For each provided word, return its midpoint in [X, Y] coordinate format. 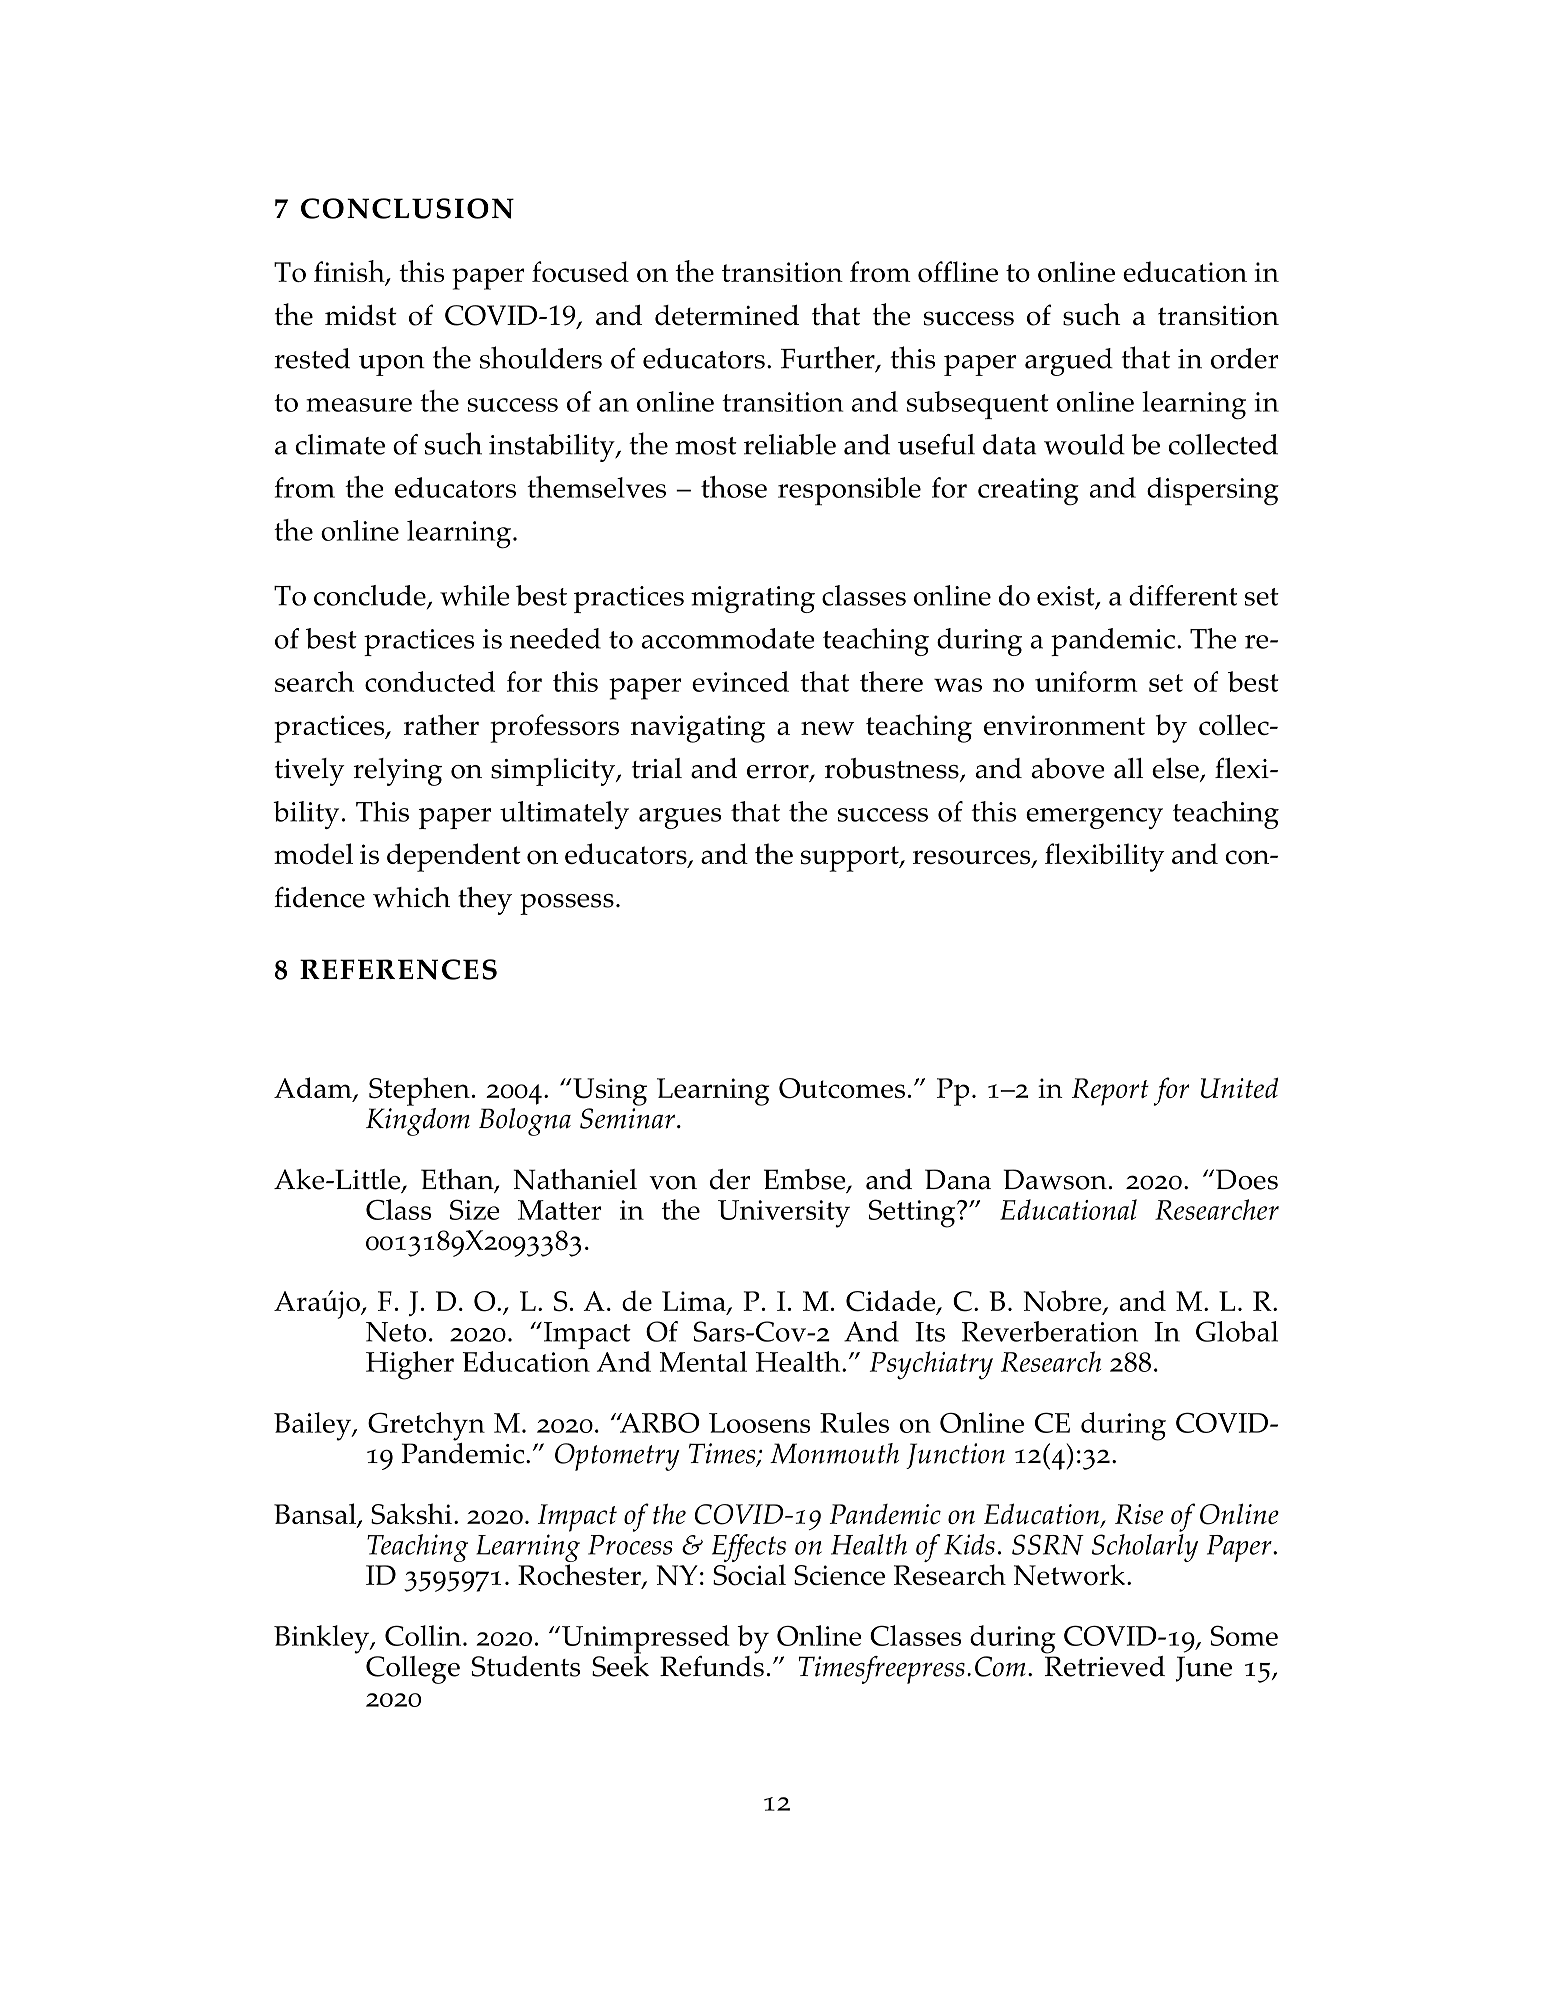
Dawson [1055, 1179]
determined [727, 315]
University [784, 1214]
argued [1069, 362]
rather [441, 724]
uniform [1086, 681]
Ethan [458, 1180]
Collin [424, 1635]
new [827, 728]
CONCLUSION [407, 208]
